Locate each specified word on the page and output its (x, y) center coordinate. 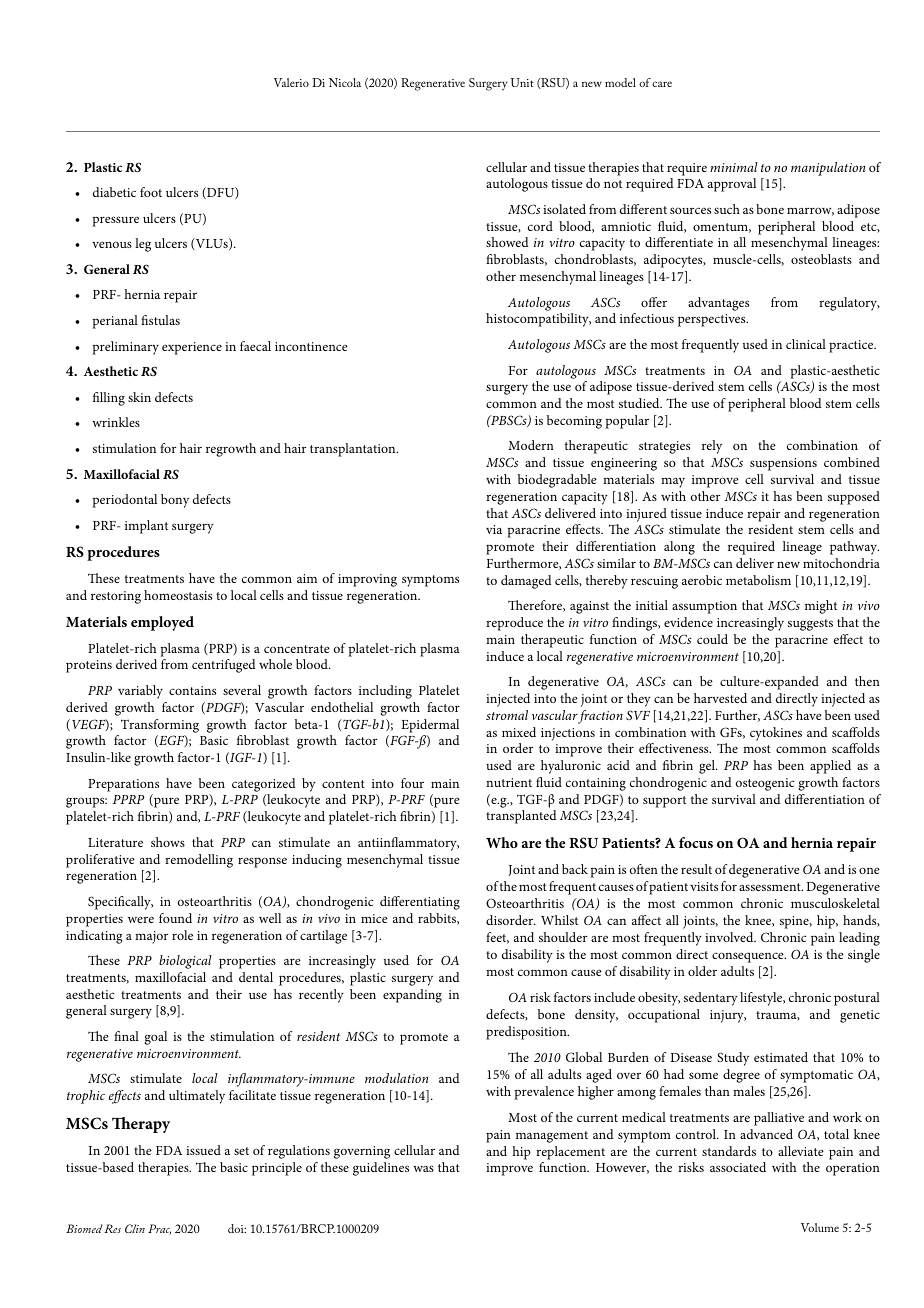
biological (185, 962)
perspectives (713, 320)
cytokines (776, 734)
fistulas (160, 320)
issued (203, 1150)
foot (151, 192)
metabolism (758, 580)
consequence (749, 957)
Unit (522, 82)
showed (507, 242)
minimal (734, 167)
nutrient (509, 782)
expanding (412, 996)
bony (175, 501)
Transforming (160, 726)
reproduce (514, 624)
